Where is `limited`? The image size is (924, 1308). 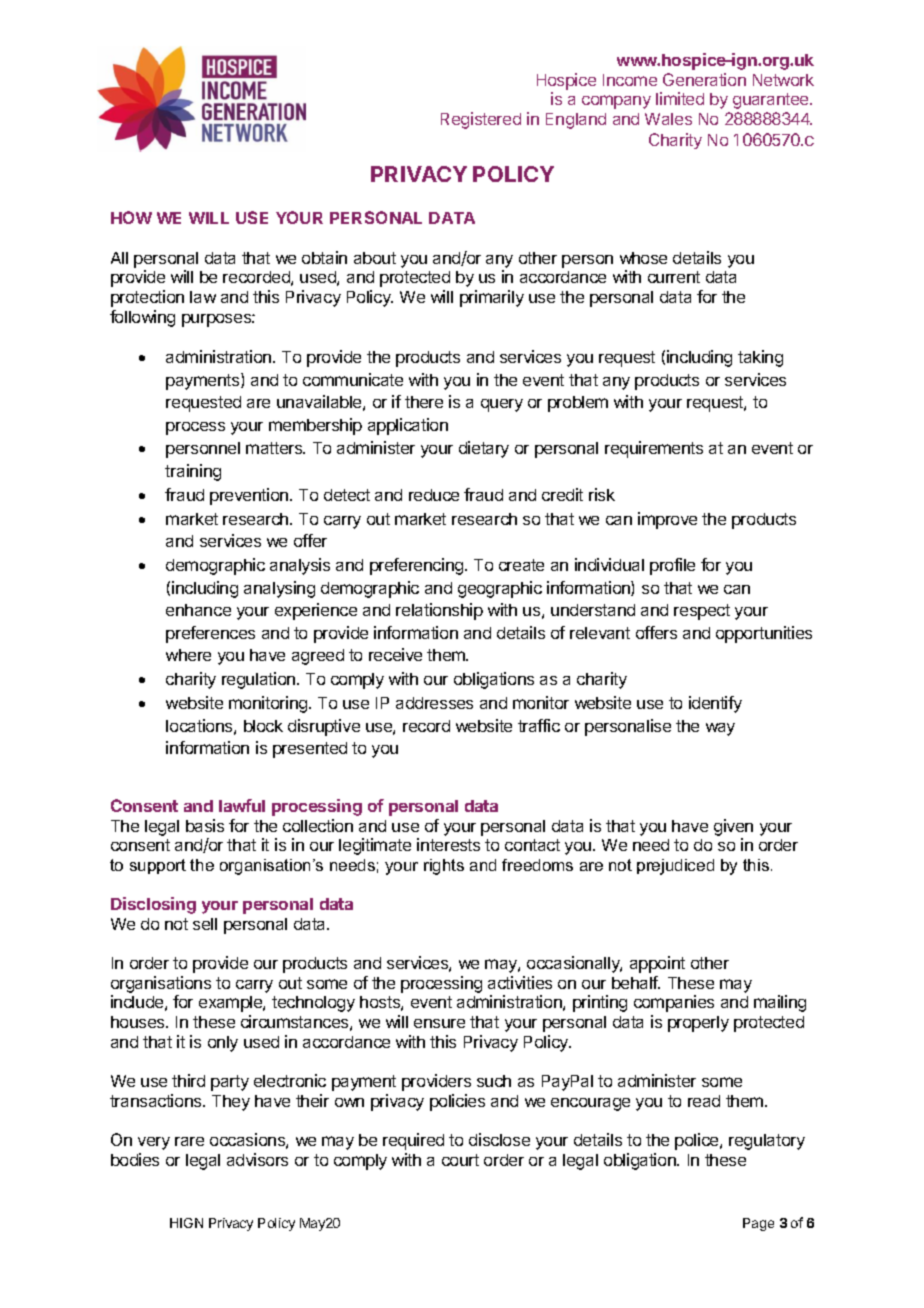 limited is located at coordinates (680, 98).
